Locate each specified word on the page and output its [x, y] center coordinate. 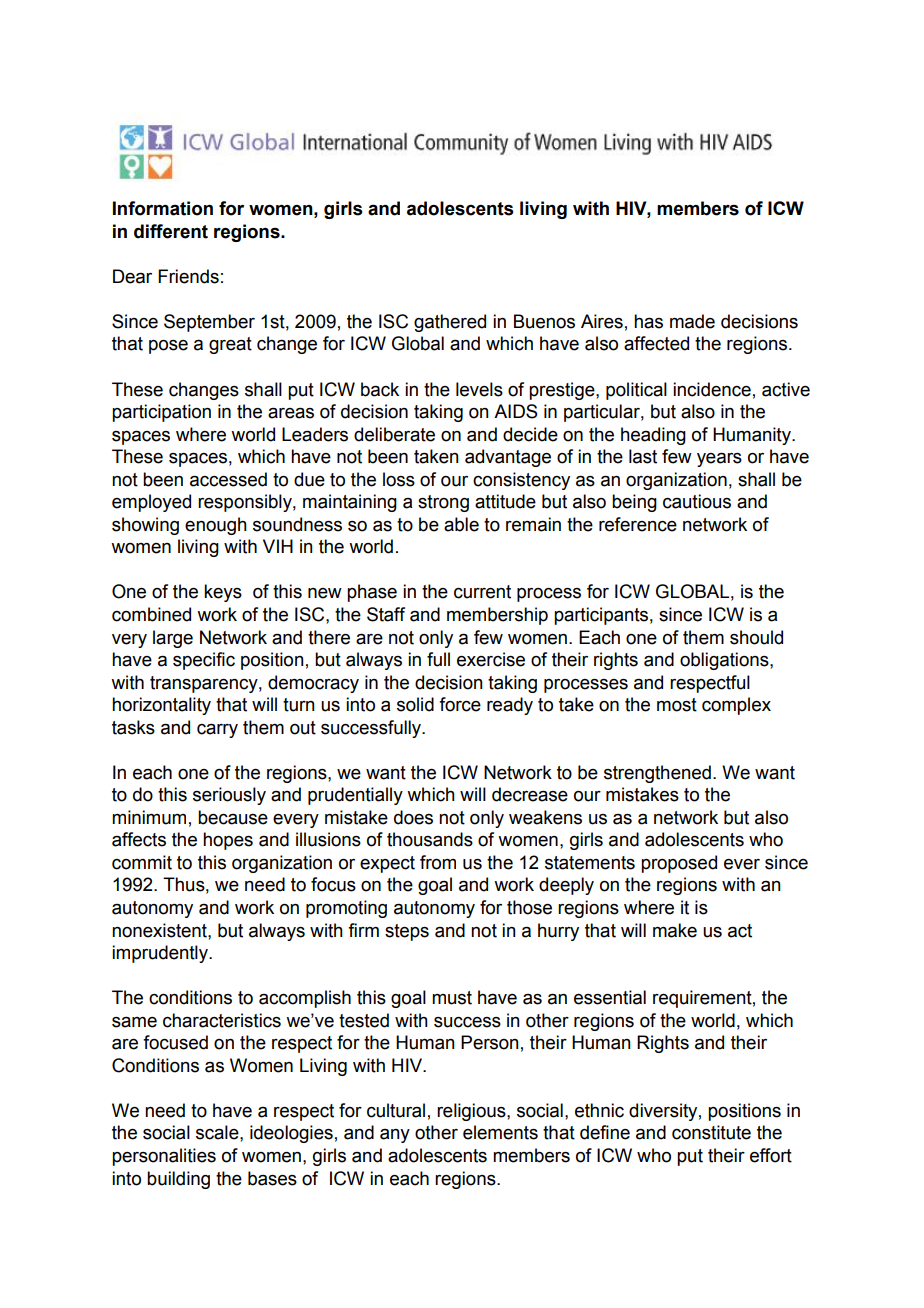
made [692, 321]
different [171, 231]
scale [218, 1132]
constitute [711, 1132]
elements [500, 1132]
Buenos [544, 321]
